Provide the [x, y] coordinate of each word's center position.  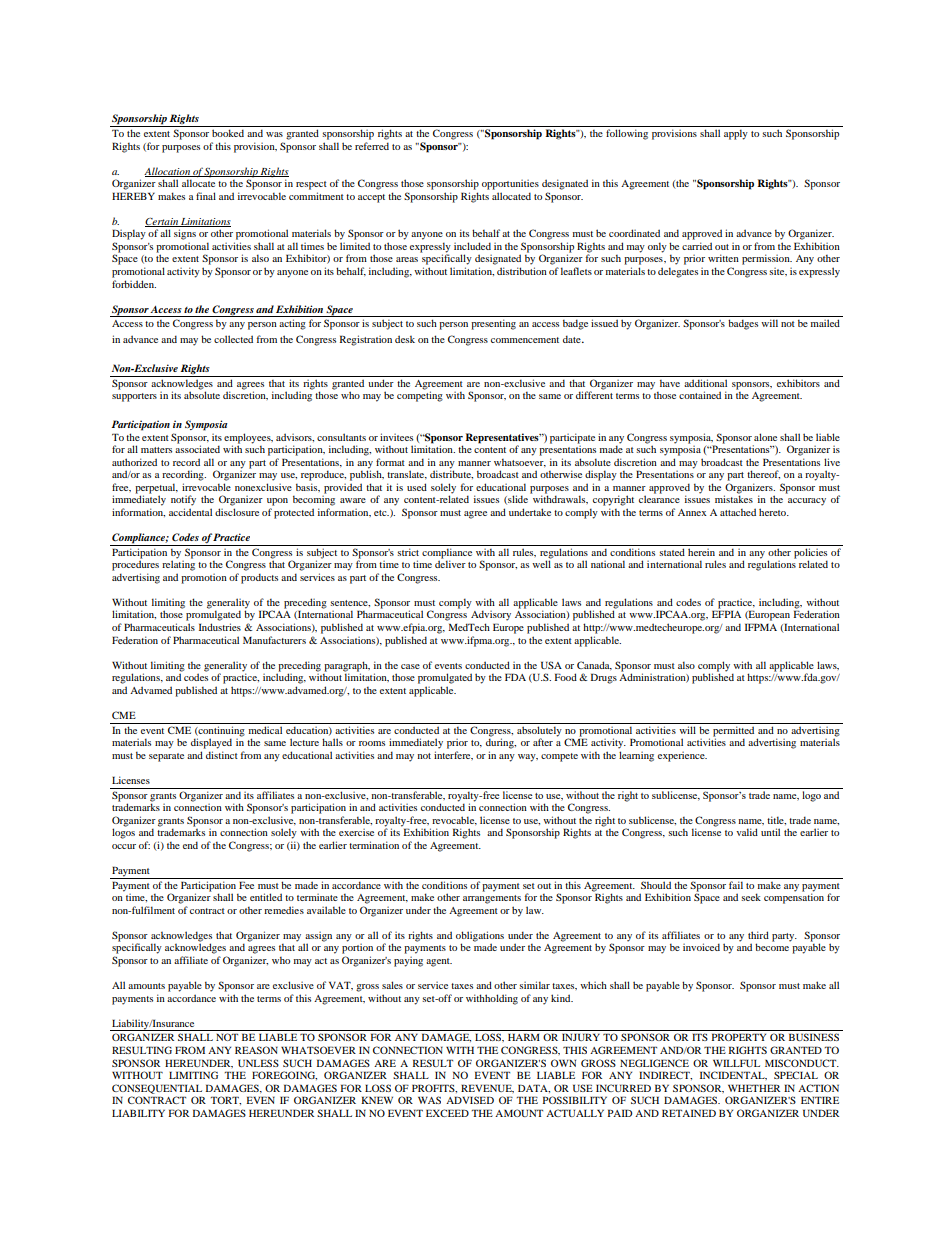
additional [705, 383]
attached [738, 512]
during [501, 742]
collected [233, 339]
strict [408, 552]
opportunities [510, 185]
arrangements [492, 899]
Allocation [168, 172]
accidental [190, 512]
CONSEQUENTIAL [157, 1089]
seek [751, 897]
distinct [222, 755]
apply [736, 134]
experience [682, 757]
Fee [246, 885]
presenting [493, 324]
